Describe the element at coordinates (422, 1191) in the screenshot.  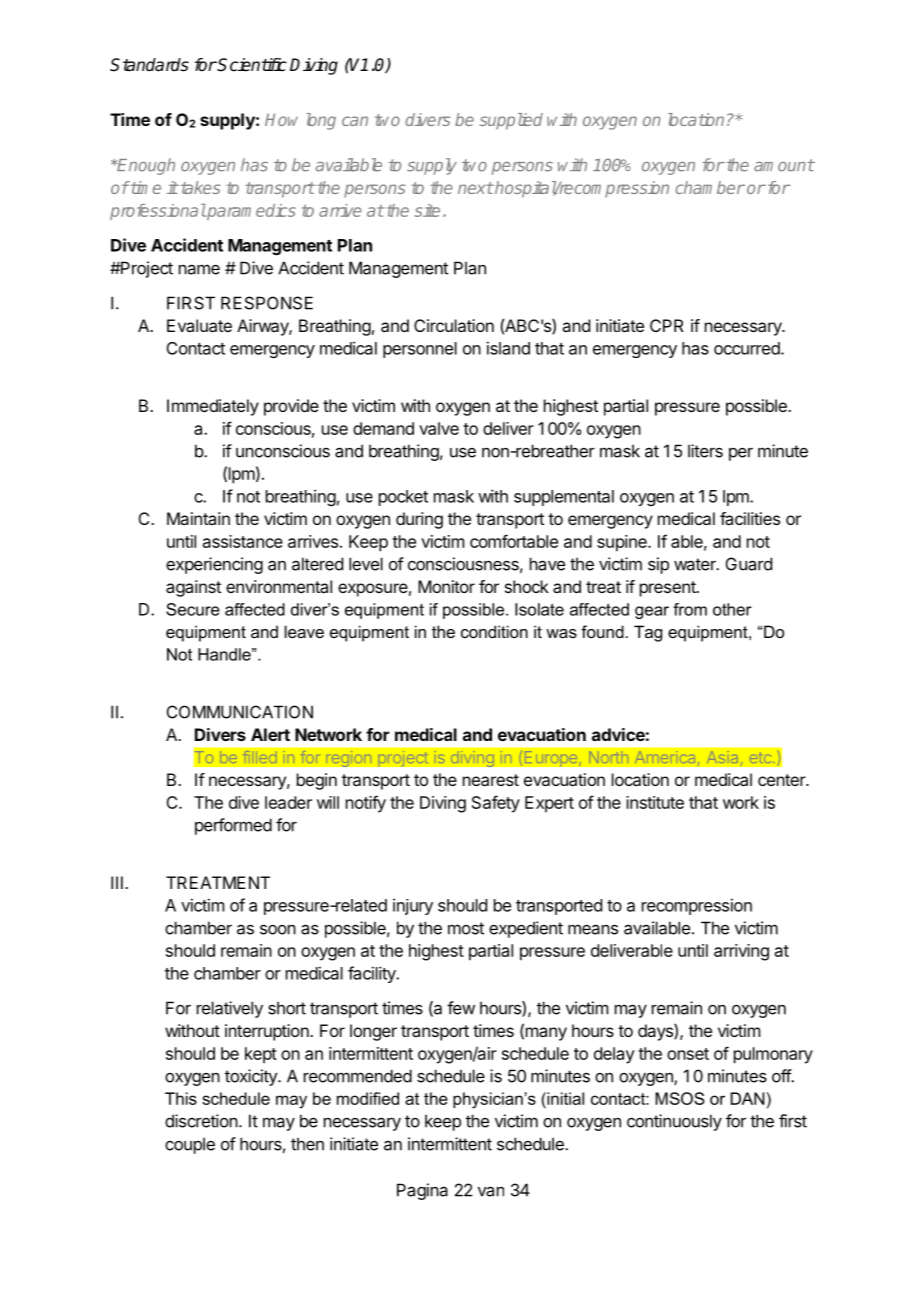
I see `Pagina` at that location.
